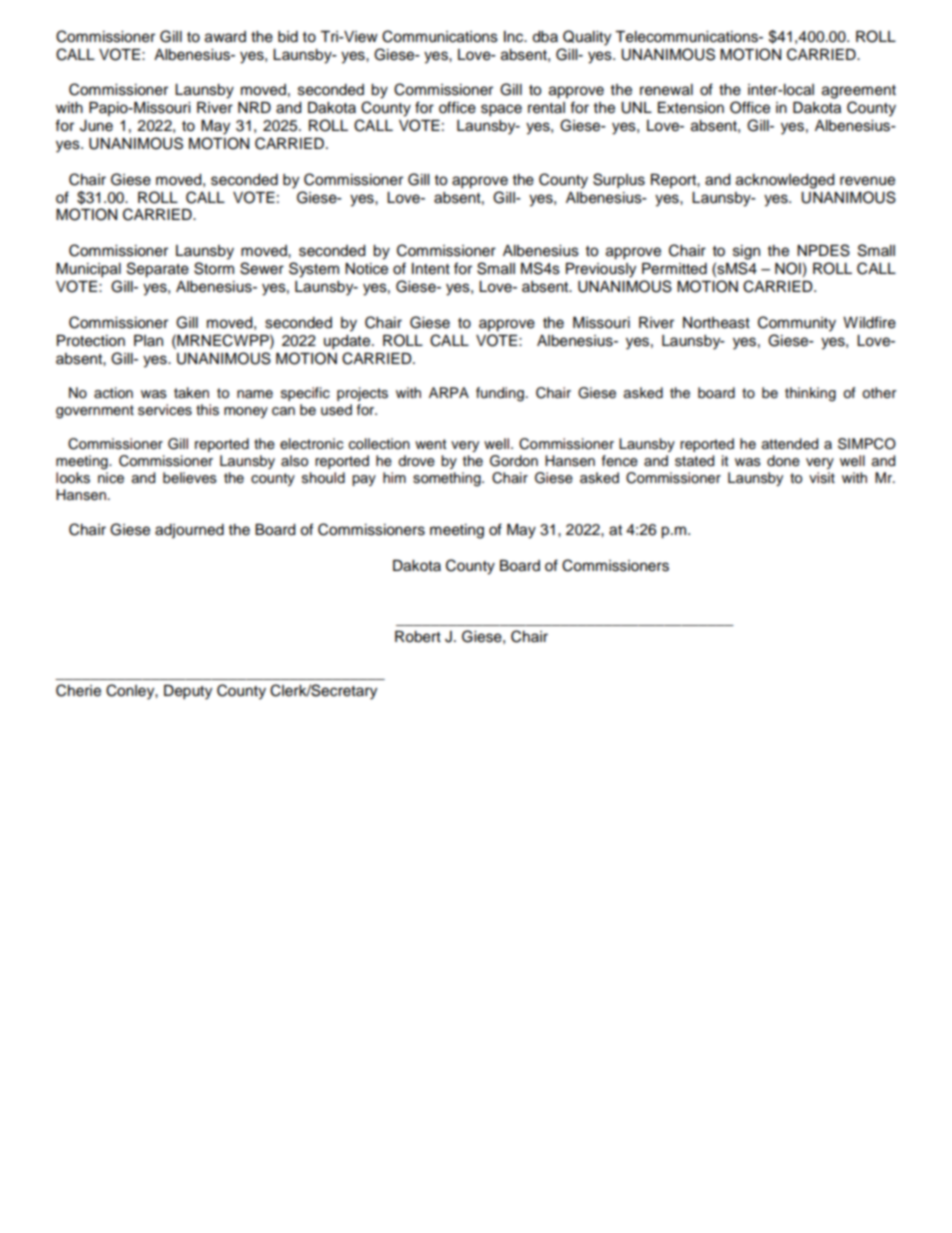 The image size is (952, 1233). I want to click on Inc, so click(515, 37).
